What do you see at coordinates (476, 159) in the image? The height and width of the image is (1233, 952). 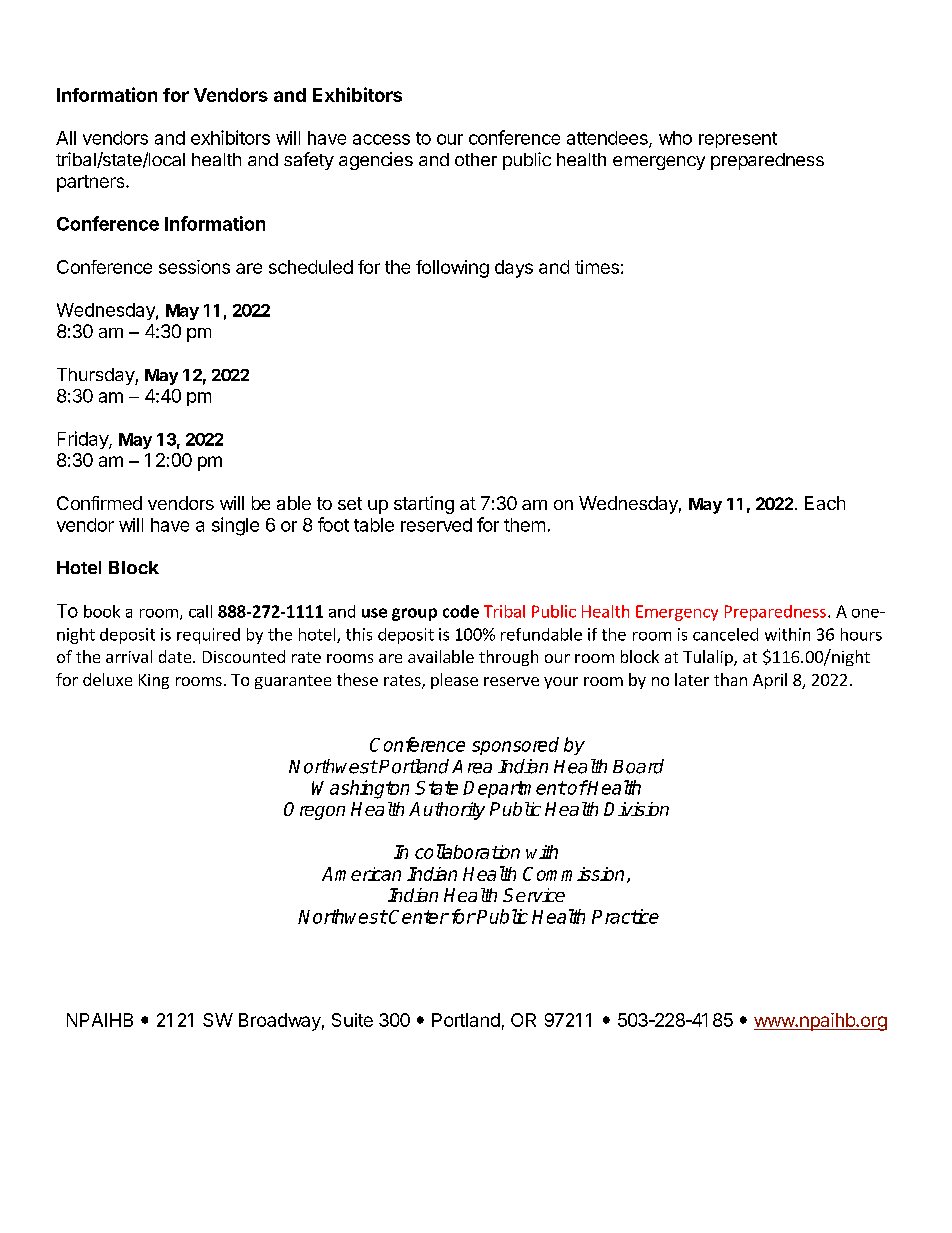 I see `other` at bounding box center [476, 159].
